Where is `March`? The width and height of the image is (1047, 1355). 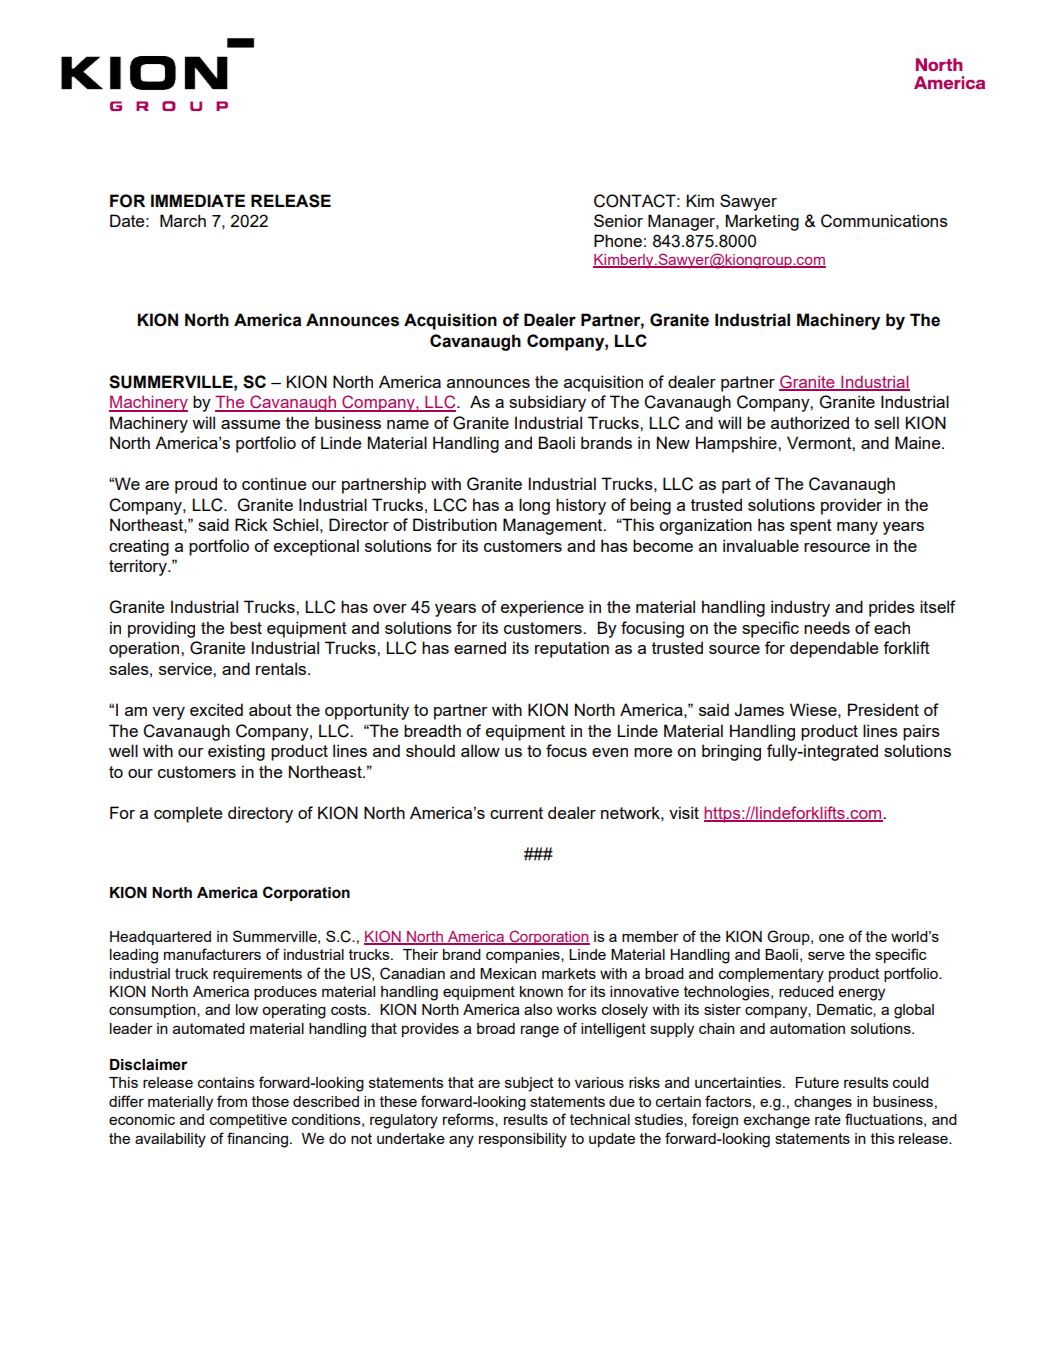 March is located at coordinates (183, 220).
